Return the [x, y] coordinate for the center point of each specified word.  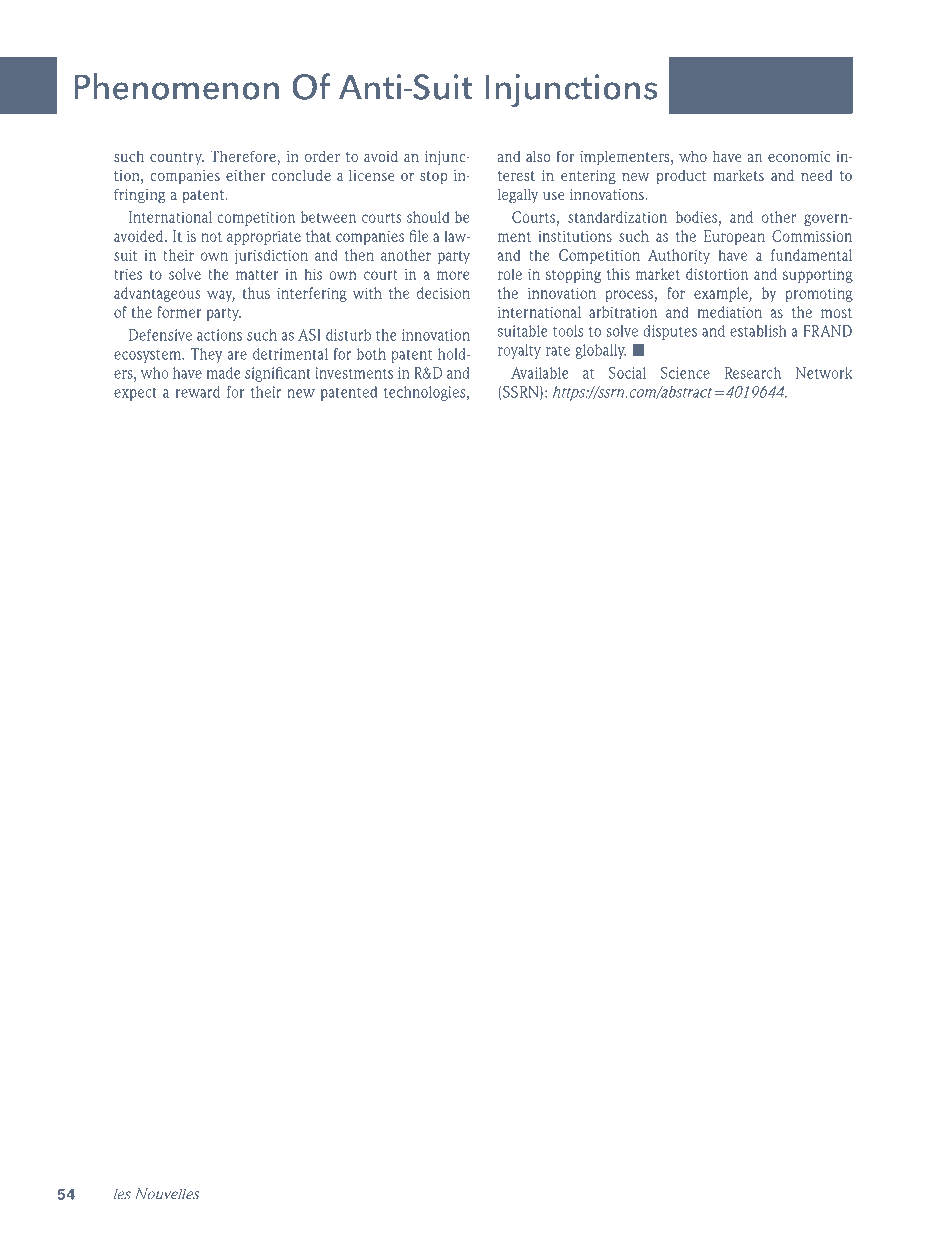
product [681, 177]
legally [518, 196]
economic [799, 156]
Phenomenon [176, 86]
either [245, 175]
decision [443, 293]
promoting [819, 294]
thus [256, 293]
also [538, 156]
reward [198, 392]
